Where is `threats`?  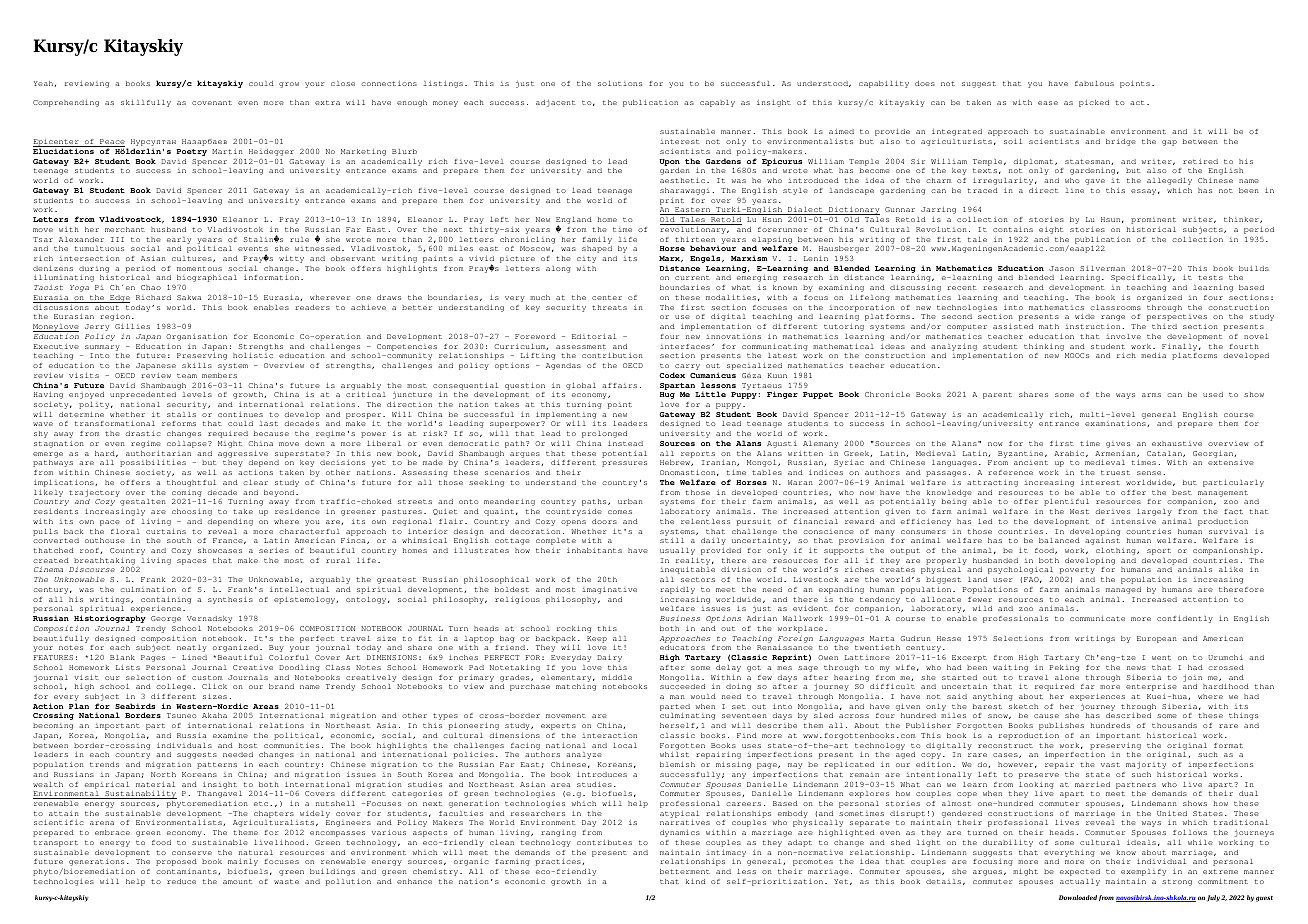
threats is located at coordinates (609, 307).
